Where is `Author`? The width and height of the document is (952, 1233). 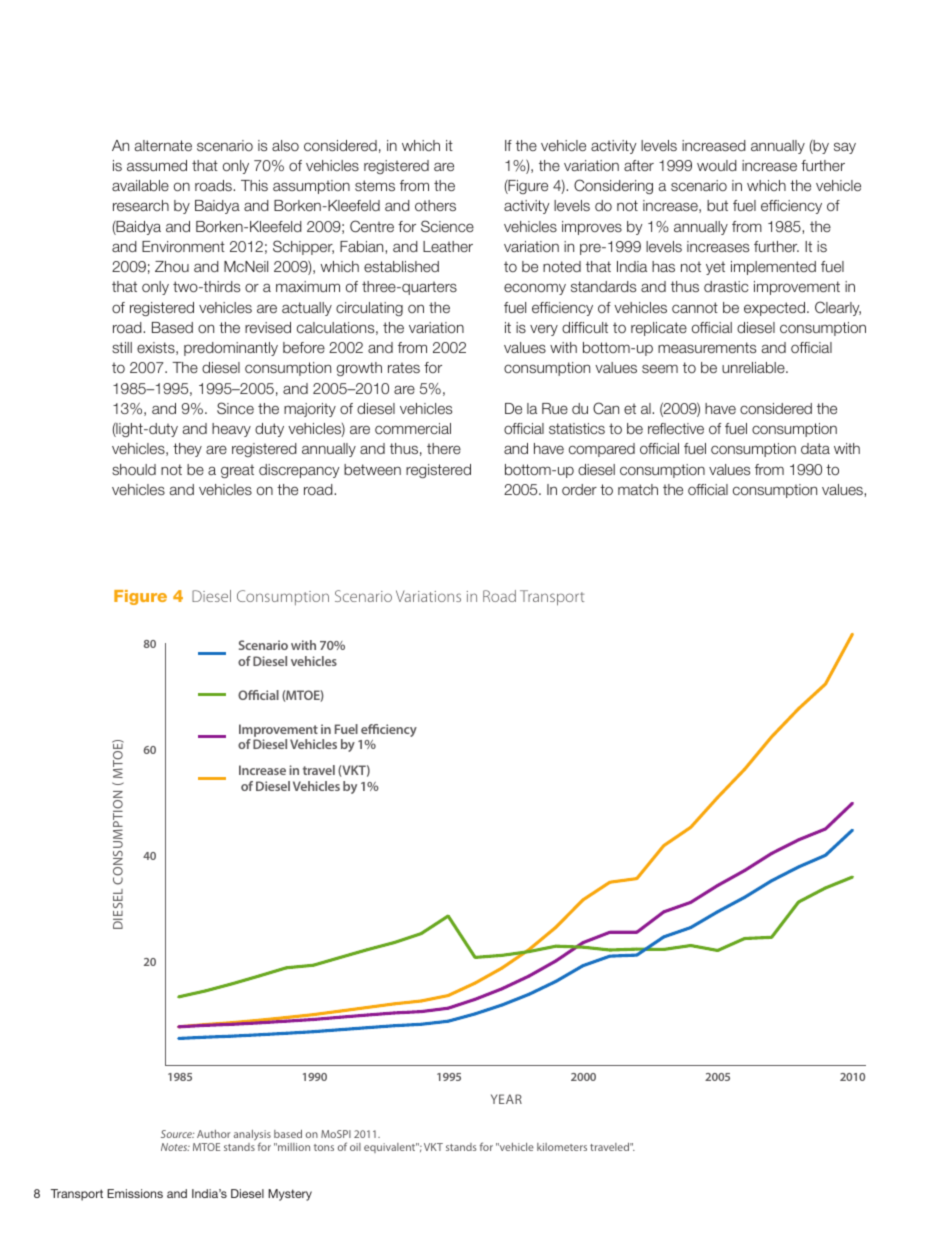 Author is located at coordinates (214, 1134).
